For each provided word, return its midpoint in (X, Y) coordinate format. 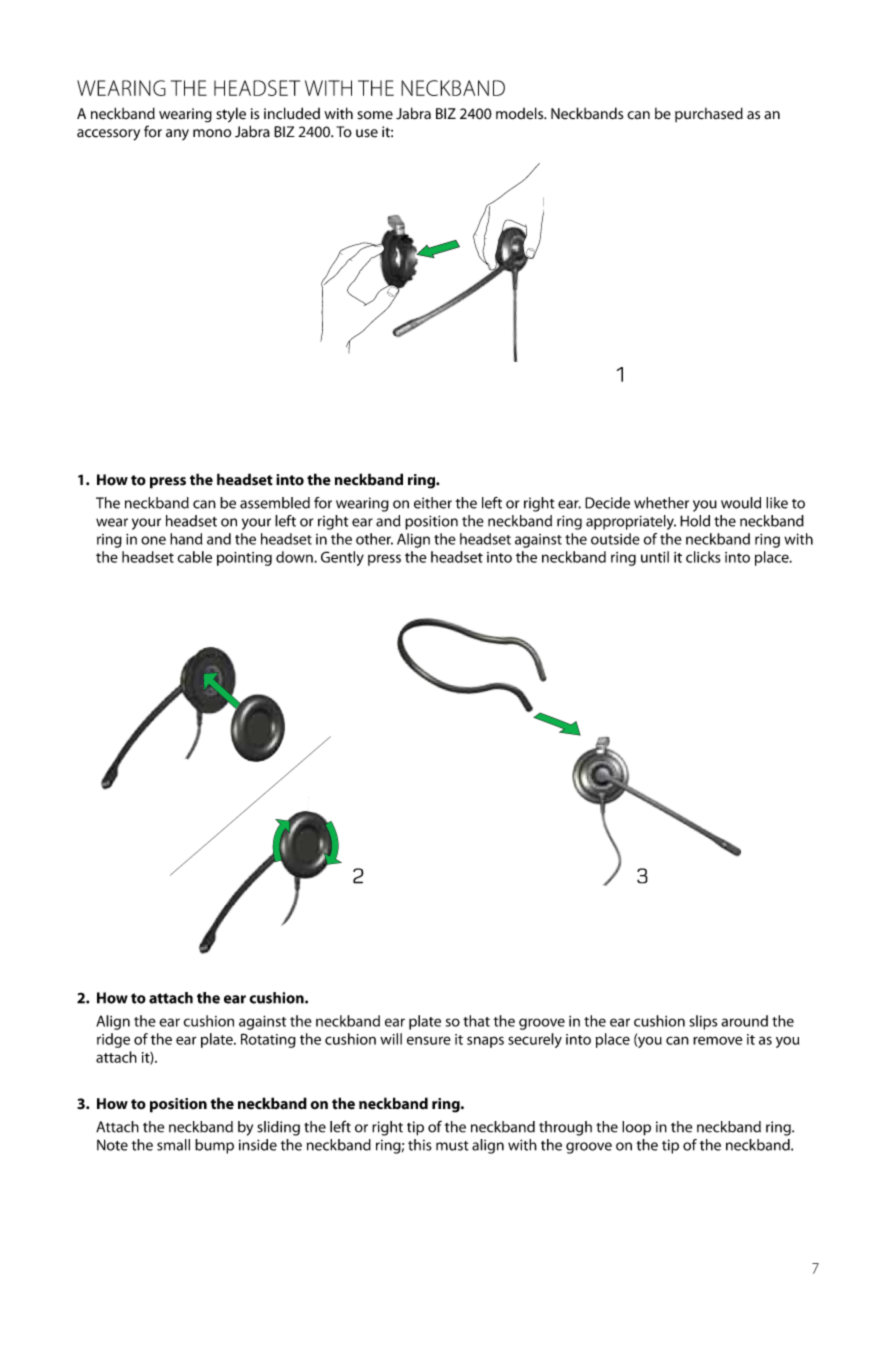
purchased (709, 114)
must (452, 1146)
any (177, 135)
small (173, 1145)
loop (636, 1128)
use (367, 133)
